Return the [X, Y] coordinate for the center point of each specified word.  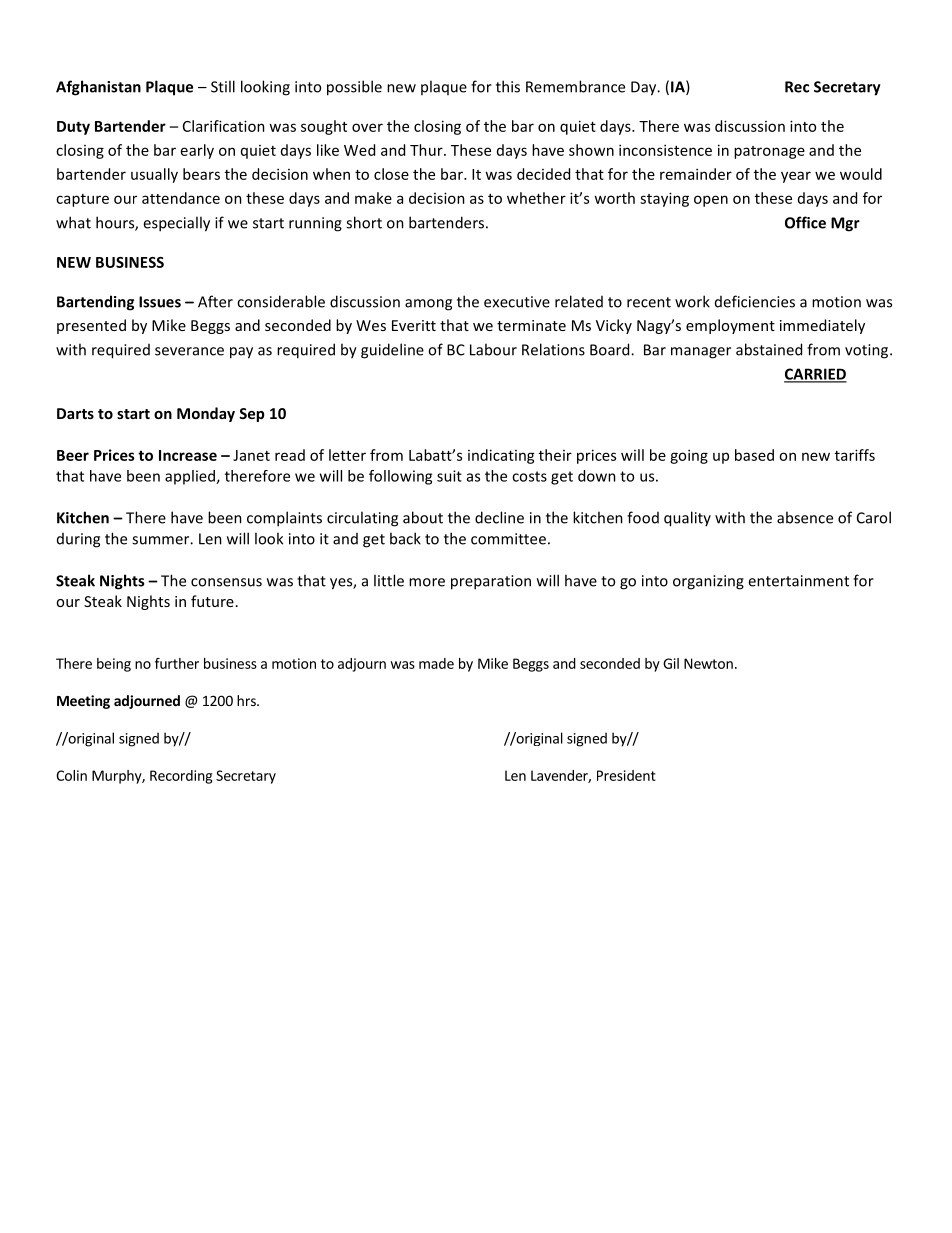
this [508, 86]
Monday [206, 414]
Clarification [224, 126]
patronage [769, 152]
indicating [501, 456]
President [626, 775]
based [754, 455]
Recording [181, 777]
